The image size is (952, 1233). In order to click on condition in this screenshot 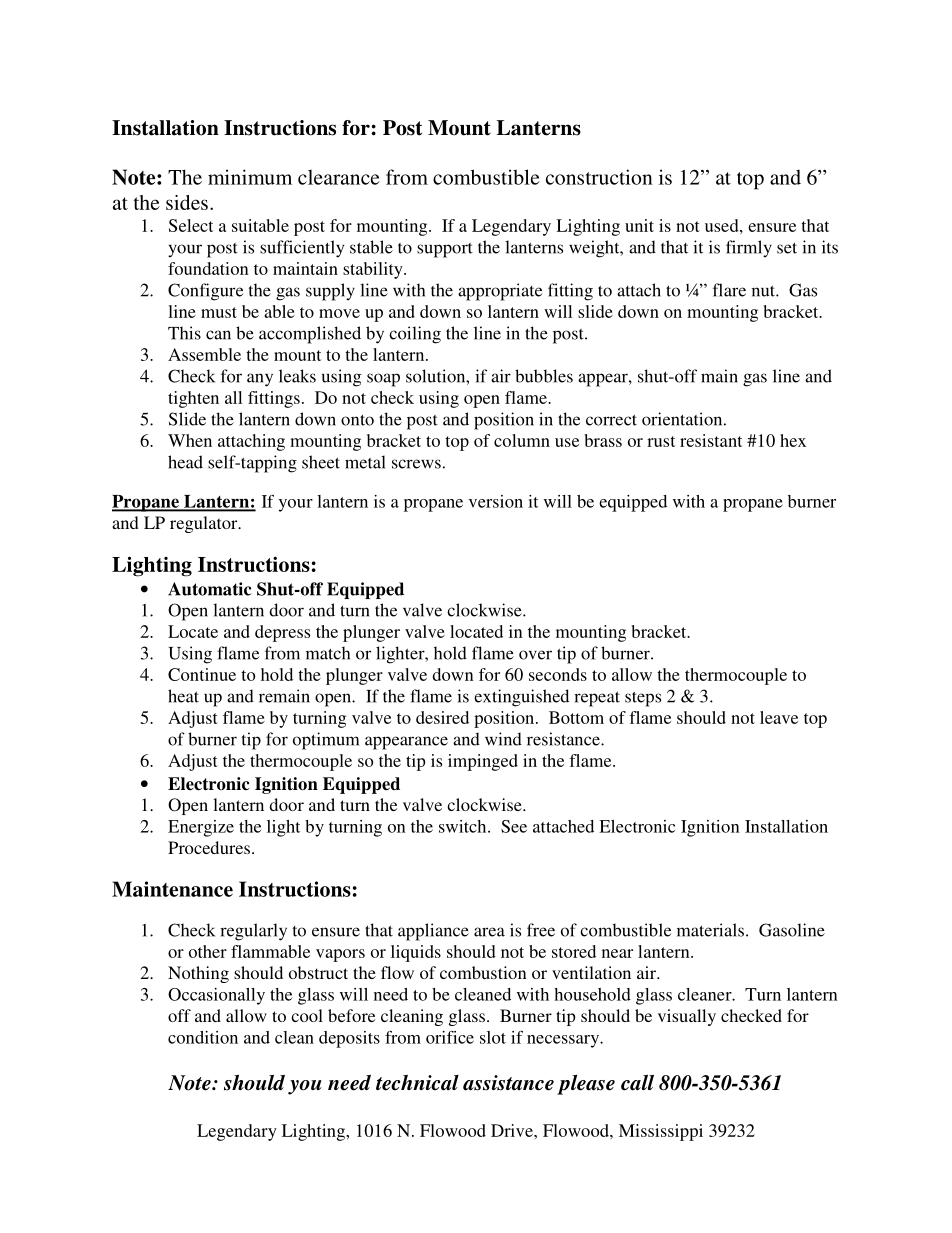, I will do `click(203, 1037)`.
